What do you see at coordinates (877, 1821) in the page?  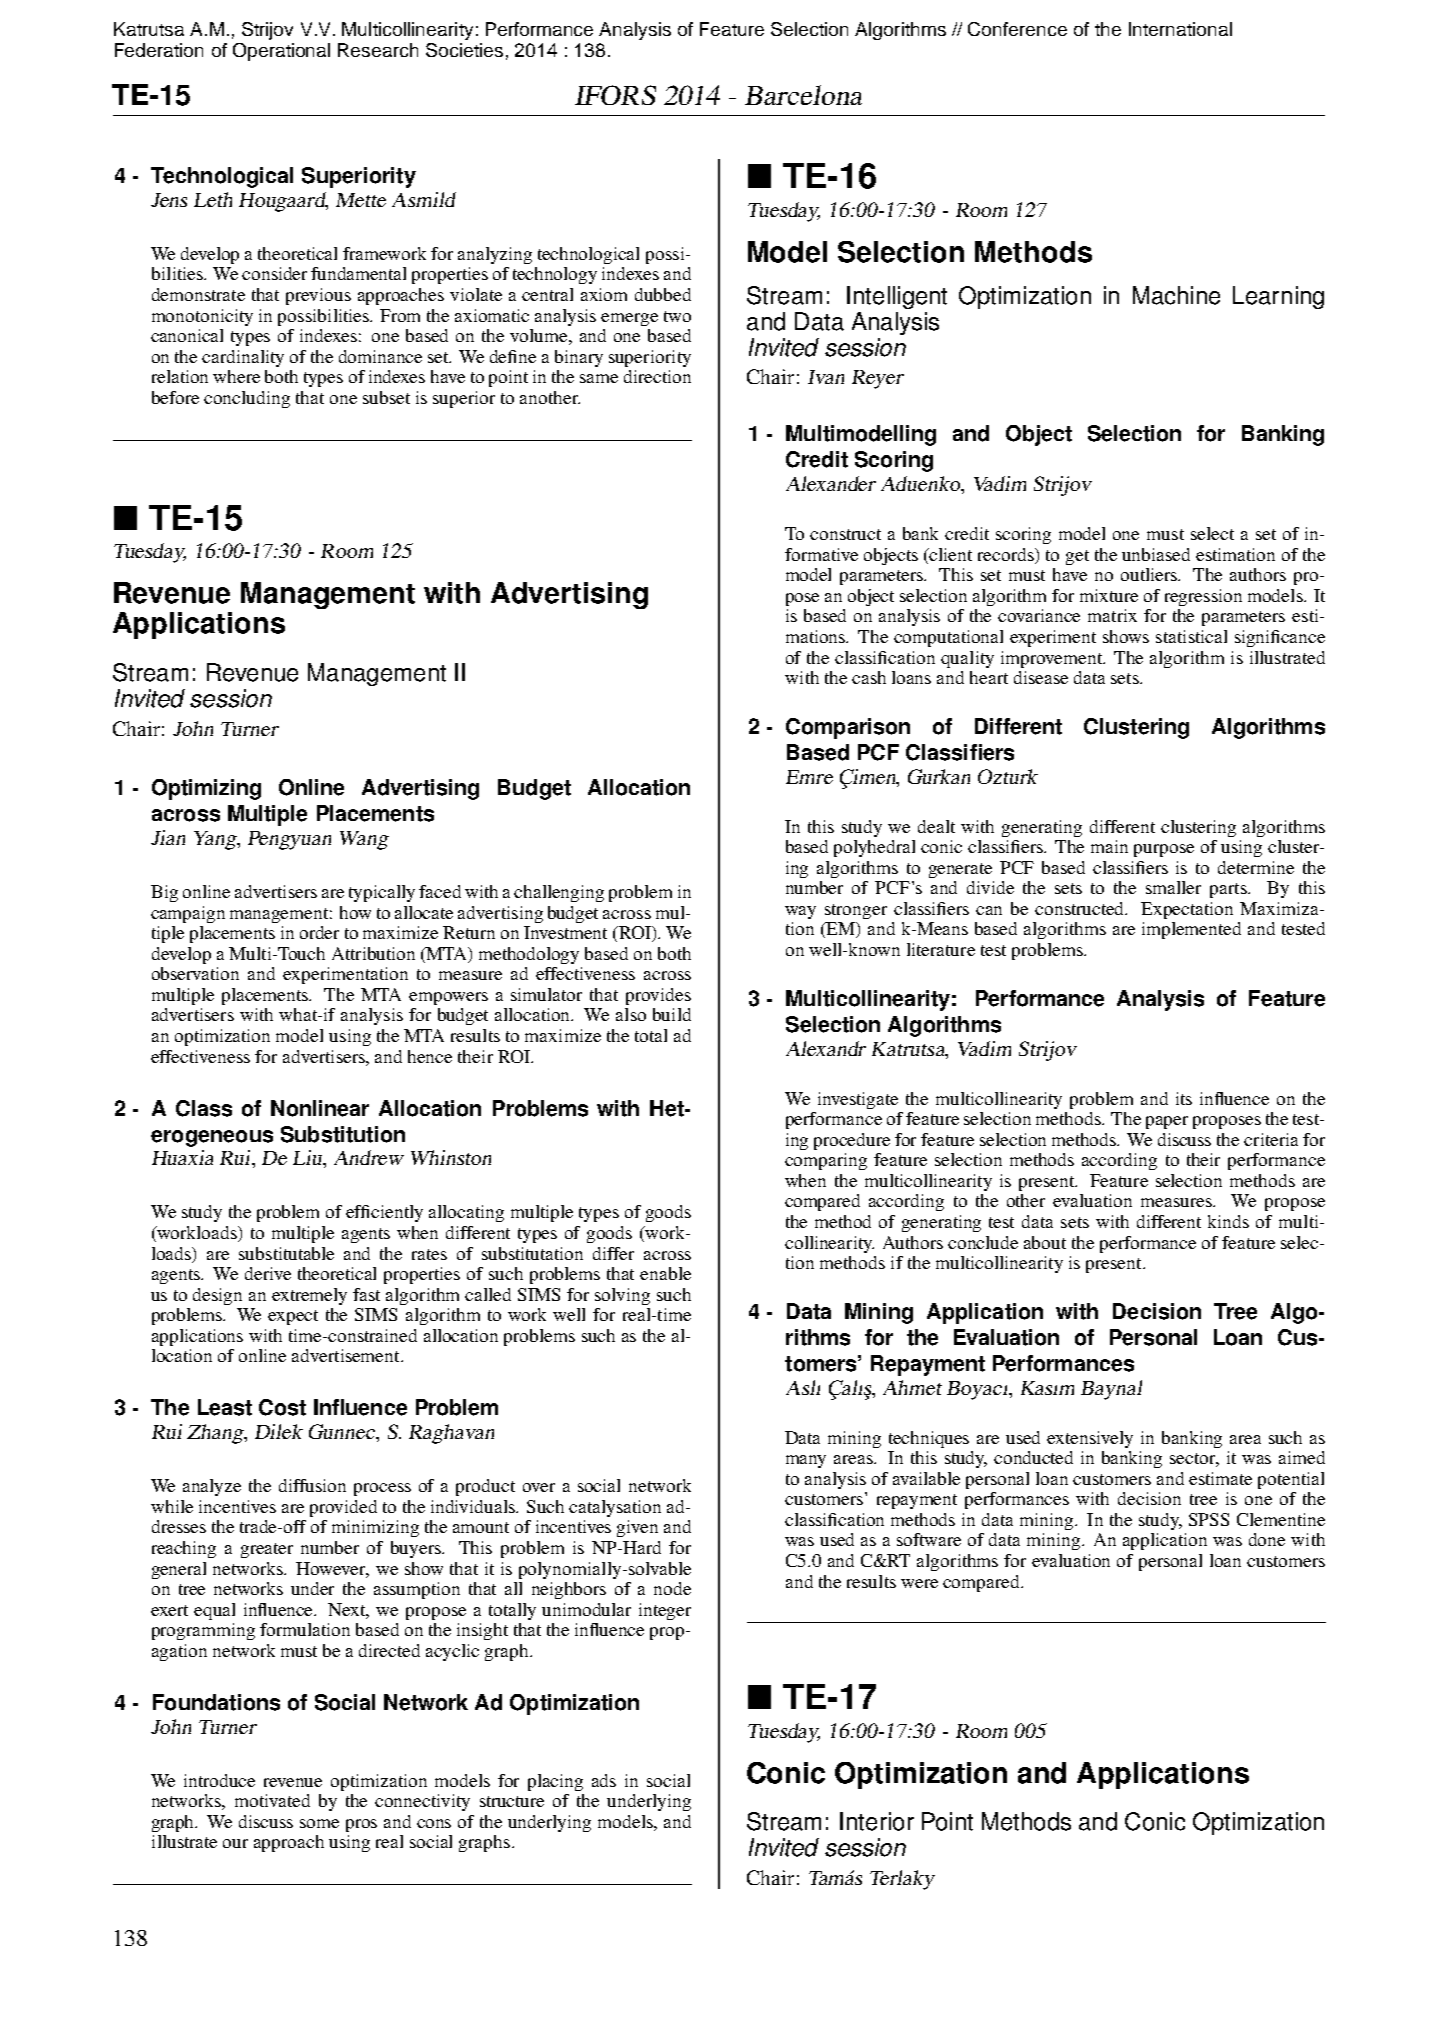 I see `Interior` at bounding box center [877, 1821].
